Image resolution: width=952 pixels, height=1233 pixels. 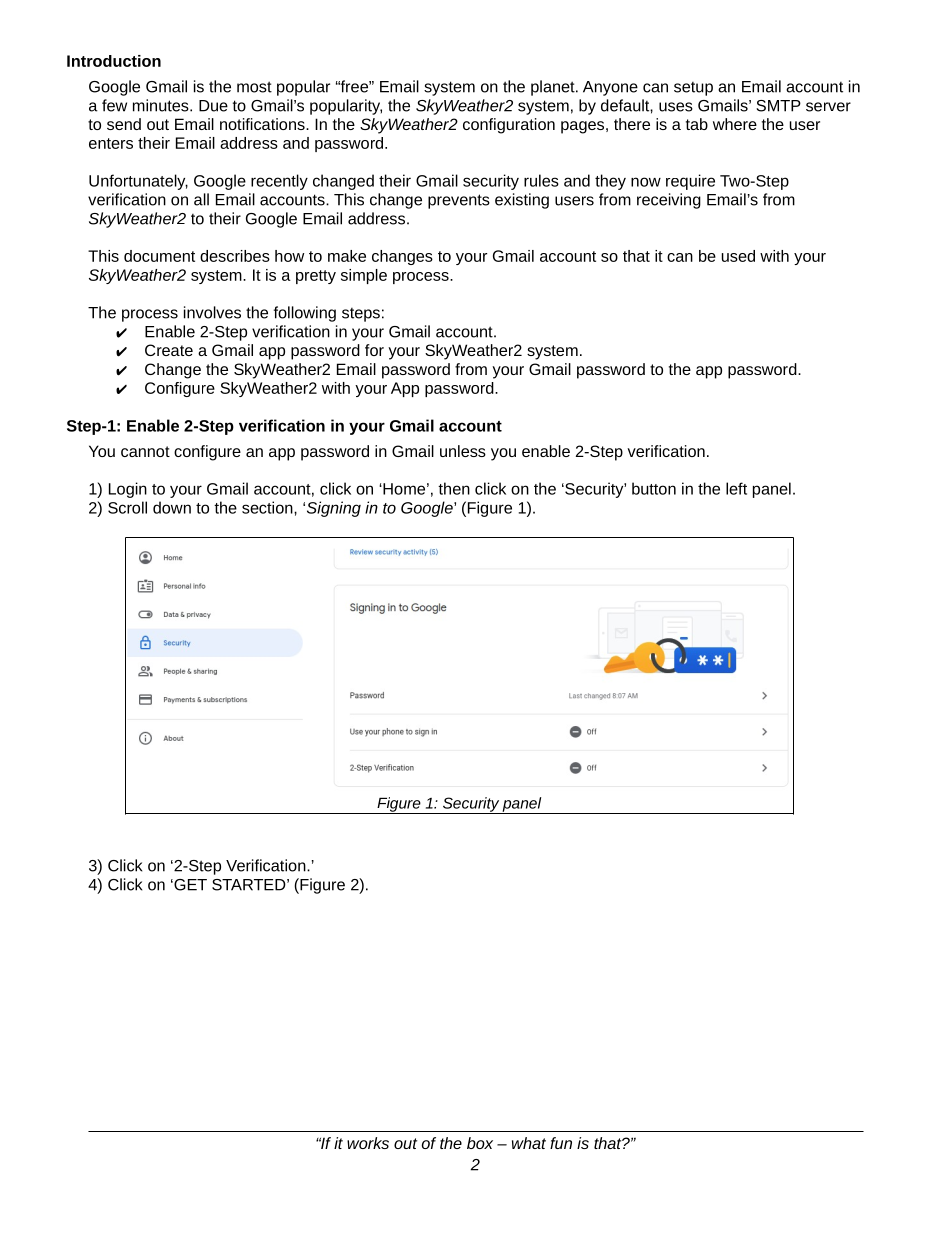 I want to click on Due, so click(x=213, y=106).
